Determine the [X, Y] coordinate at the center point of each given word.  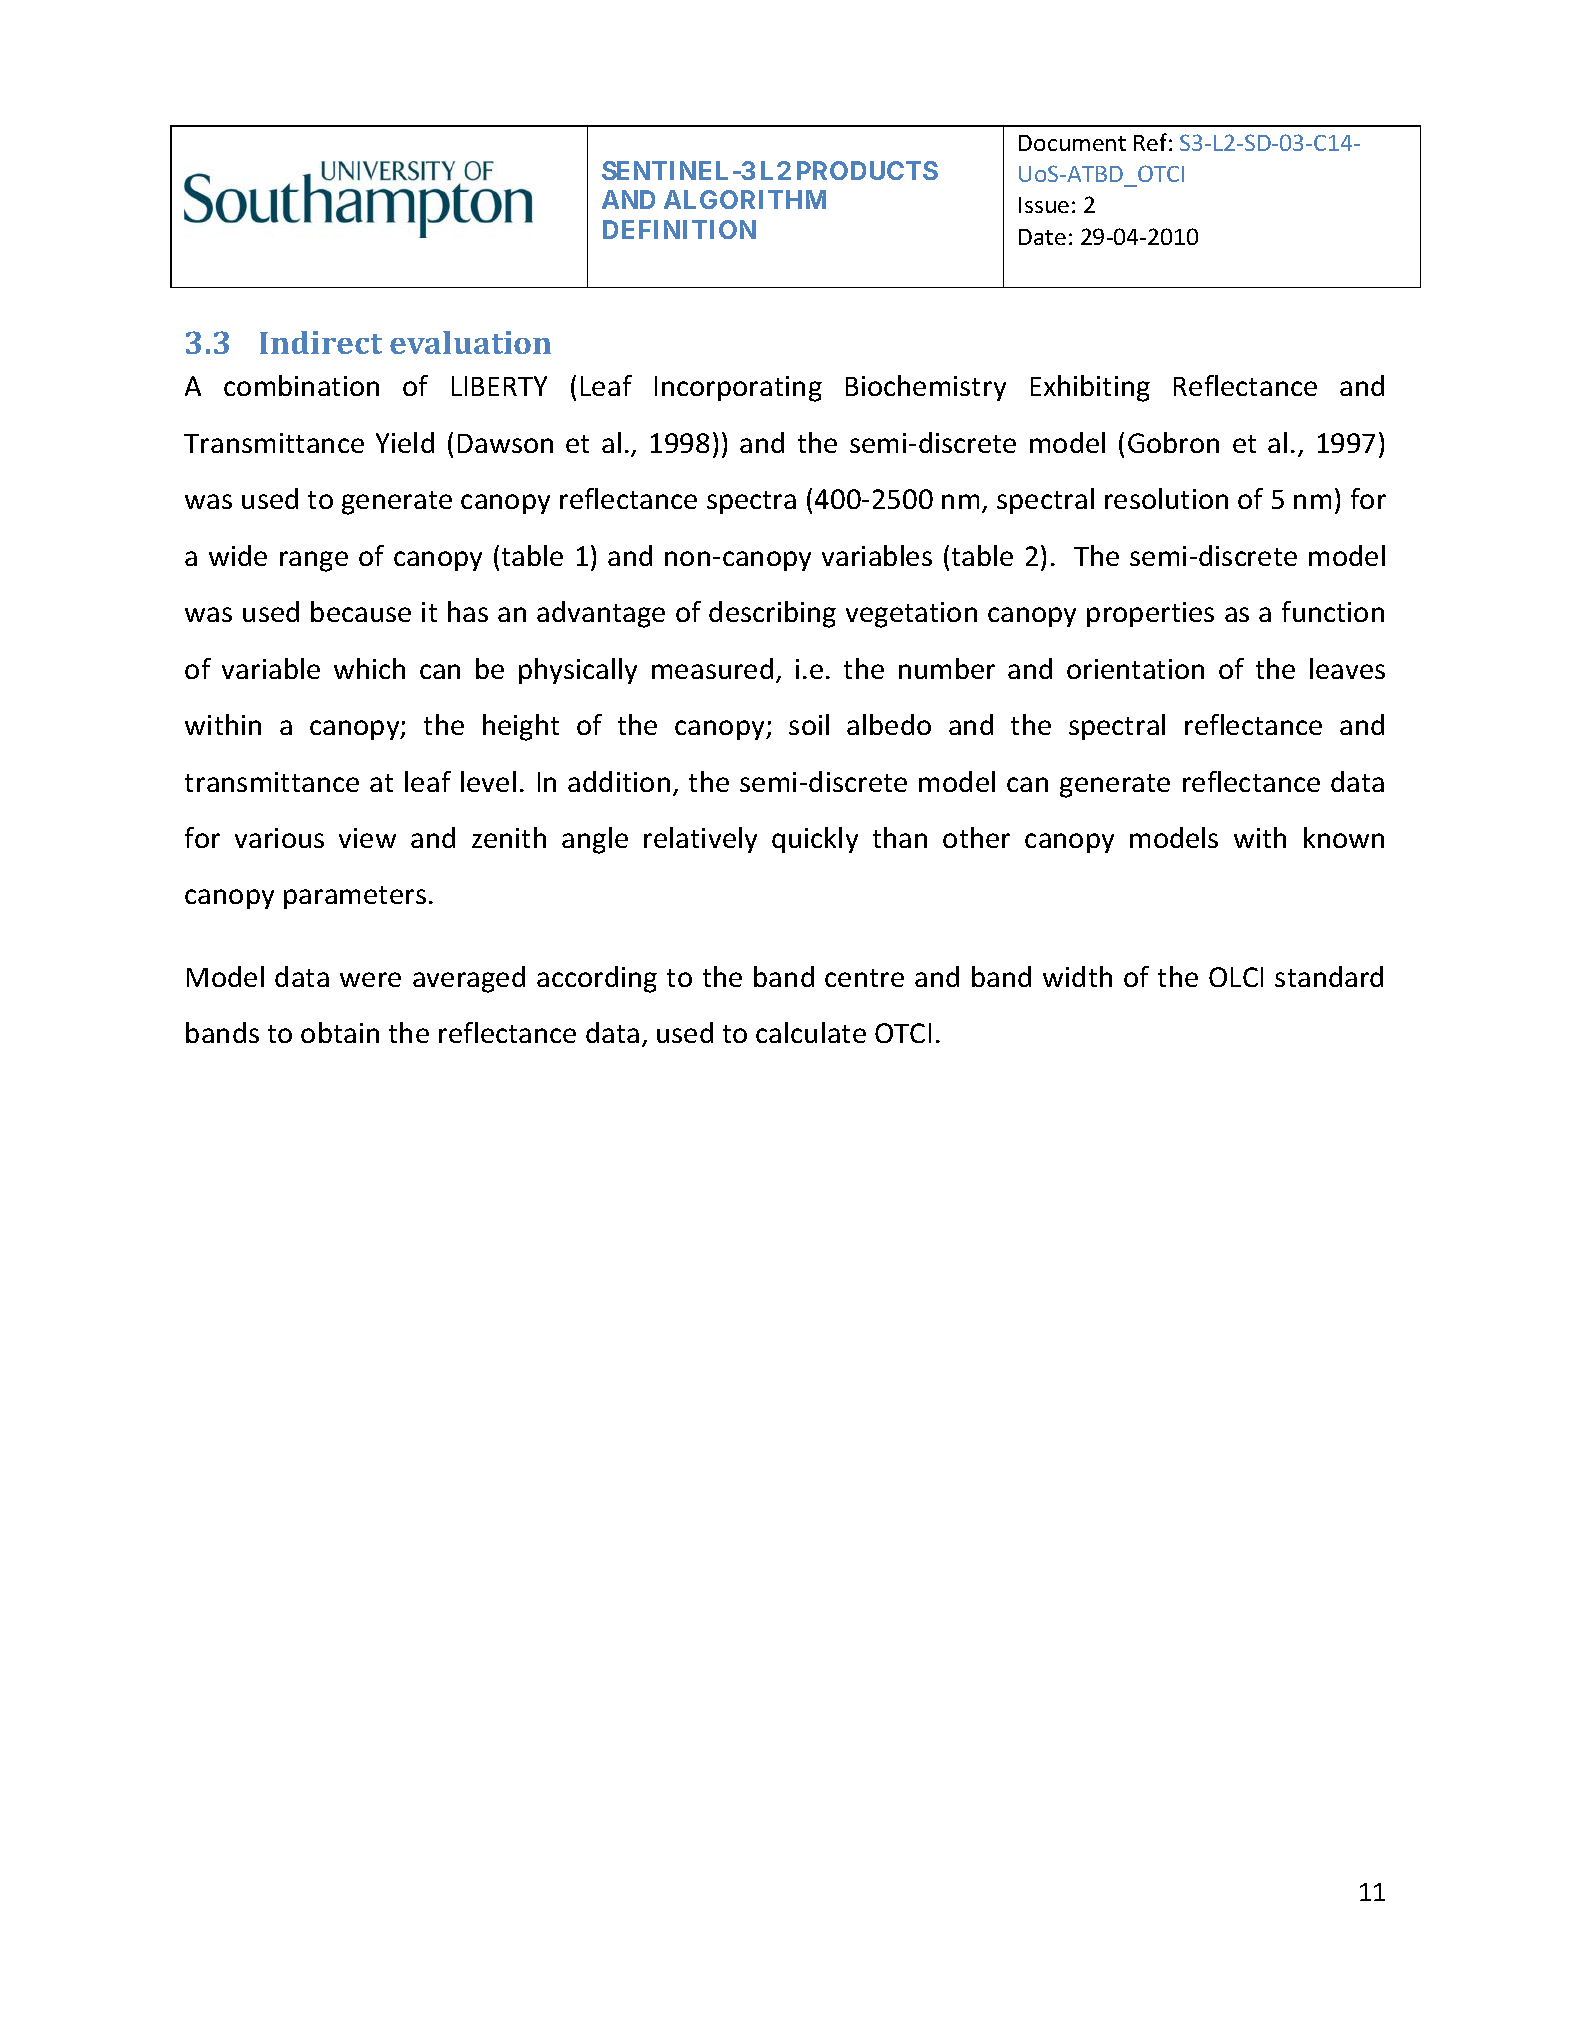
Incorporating [738, 389]
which [369, 668]
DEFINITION [679, 229]
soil [809, 724]
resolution [1166, 498]
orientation [1135, 669]
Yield [405, 442]
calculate [811, 1032]
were [370, 979]
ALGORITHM [745, 199]
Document [1072, 143]
